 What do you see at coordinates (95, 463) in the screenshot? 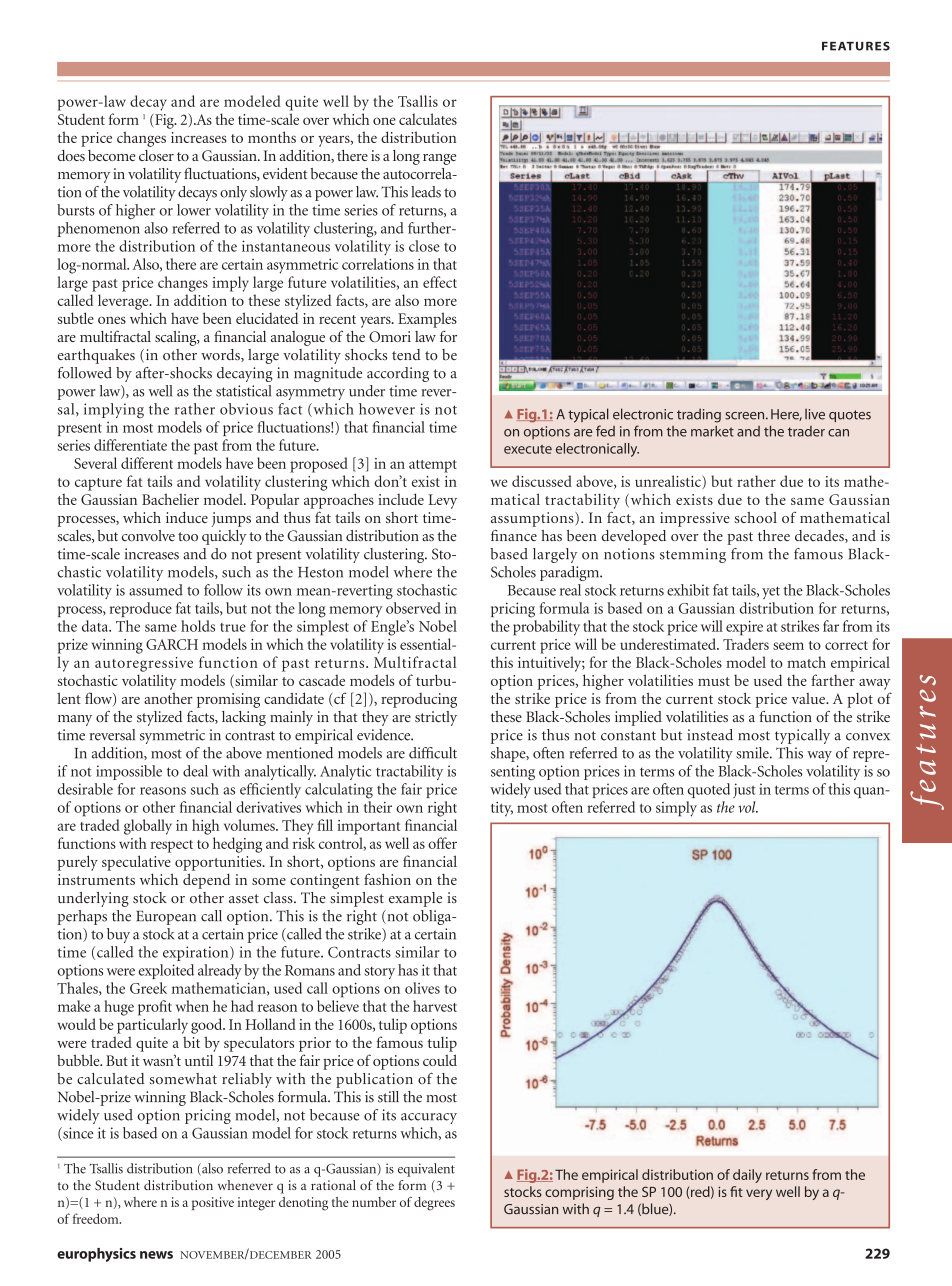
I see `Several` at bounding box center [95, 463].
